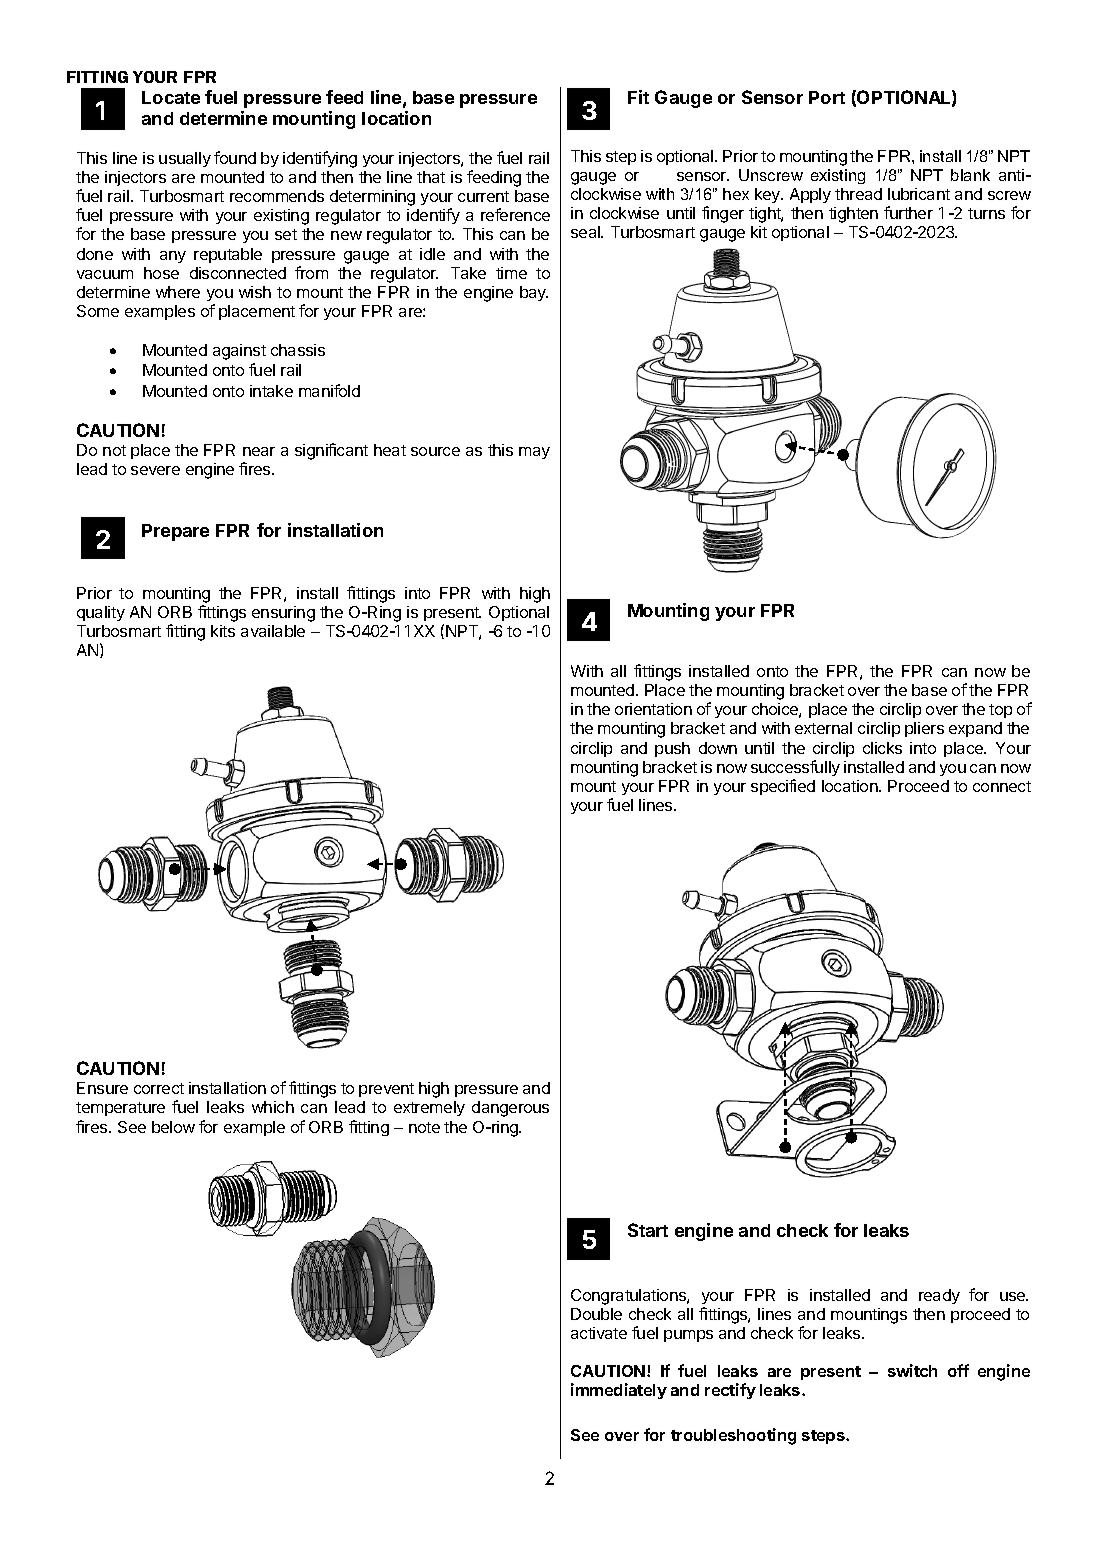  Describe the element at coordinates (483, 196) in the page. I see `current` at that location.
